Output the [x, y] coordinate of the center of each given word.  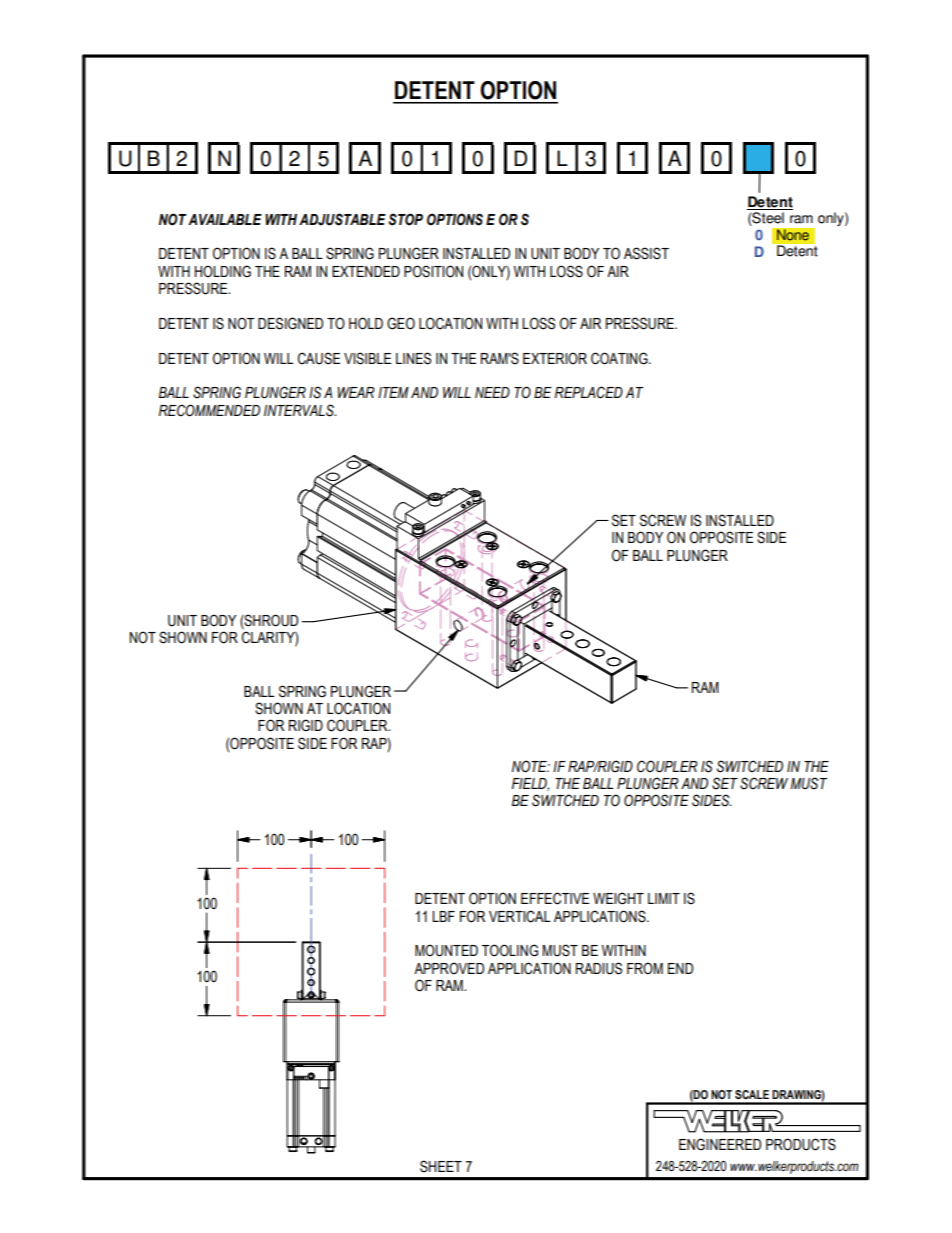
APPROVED [449, 968]
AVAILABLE [225, 219]
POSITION [433, 271]
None [793, 235]
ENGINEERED [720, 1144]
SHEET [441, 1166]
